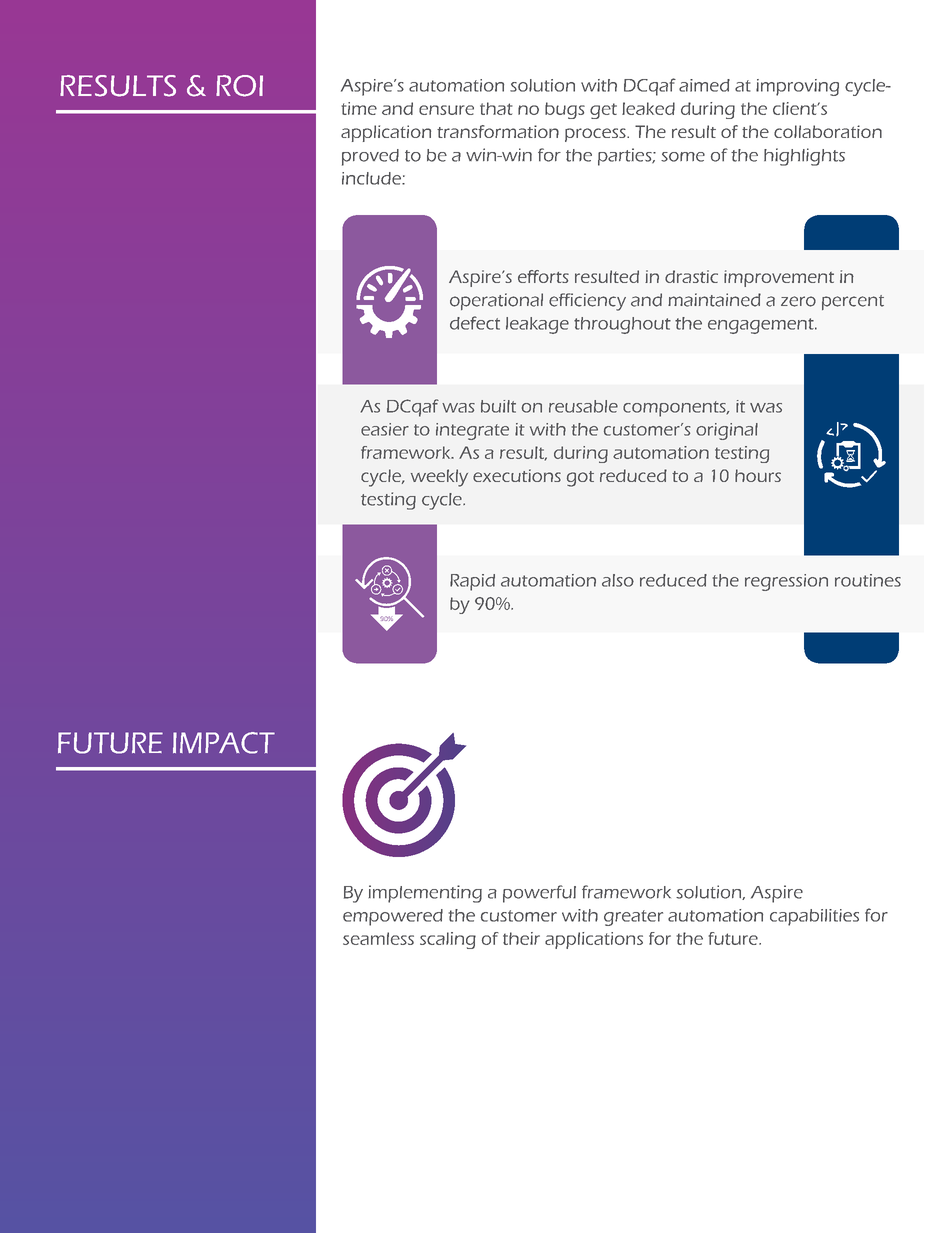 The width and height of the page is (952, 1233). I want to click on bugs, so click(565, 110).
